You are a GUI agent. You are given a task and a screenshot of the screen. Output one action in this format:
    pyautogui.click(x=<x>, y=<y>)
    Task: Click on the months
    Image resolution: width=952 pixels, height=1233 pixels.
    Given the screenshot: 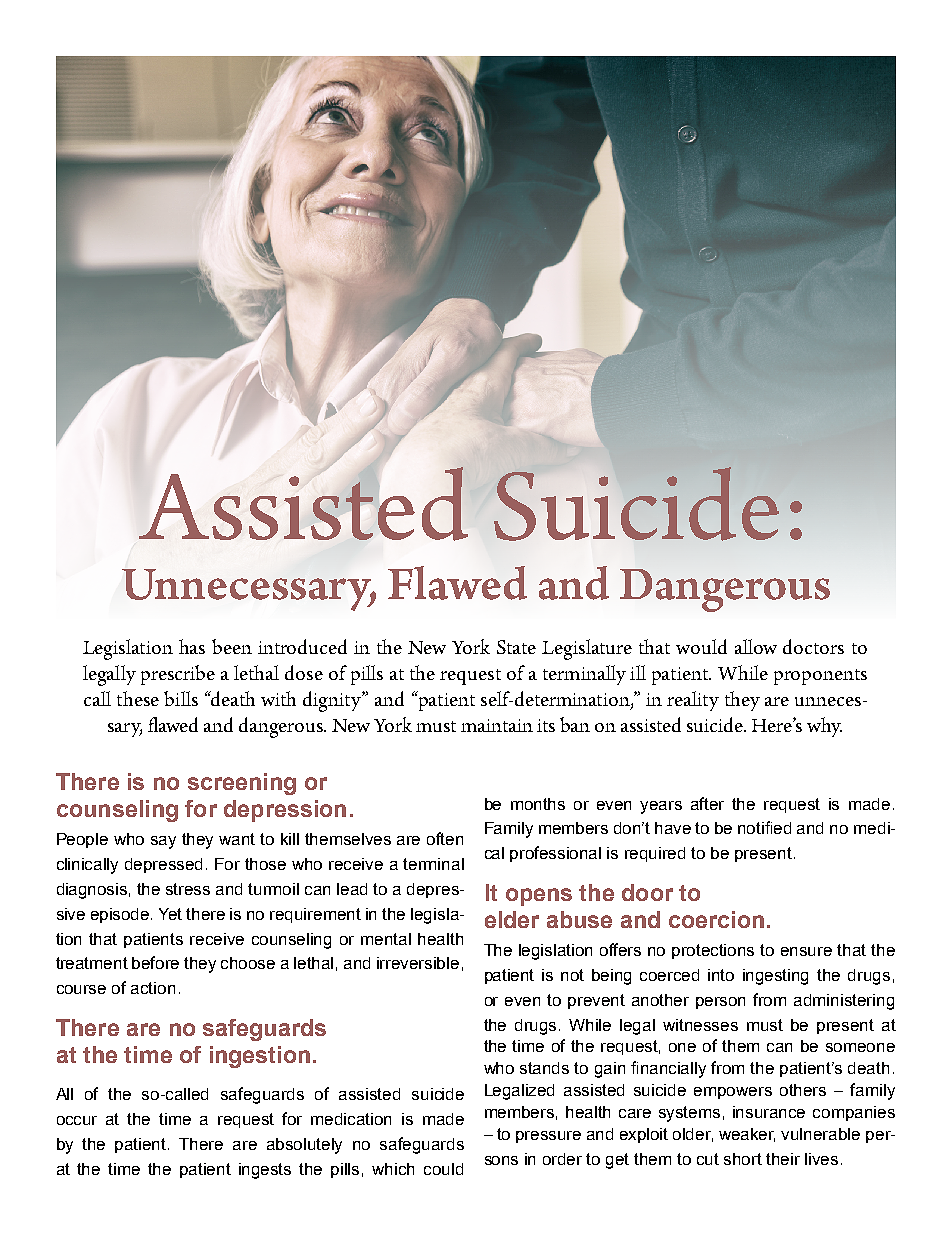 What is the action you would take?
    pyautogui.click(x=538, y=804)
